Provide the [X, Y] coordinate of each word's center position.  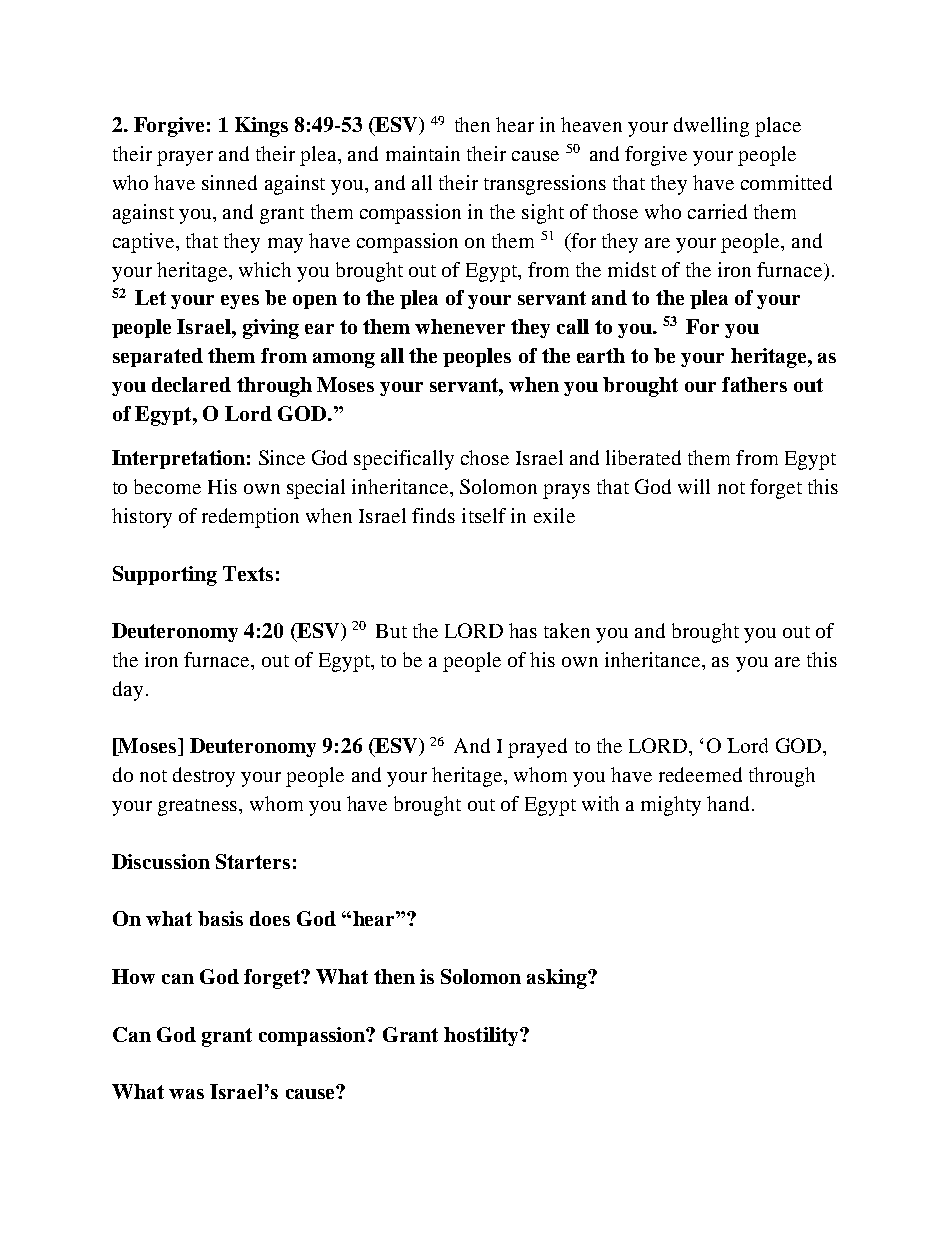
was [186, 1094]
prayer [185, 158]
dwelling [711, 127]
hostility [482, 1036]
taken [567, 630]
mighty [671, 806]
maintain [423, 153]
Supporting [165, 576]
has [523, 630]
